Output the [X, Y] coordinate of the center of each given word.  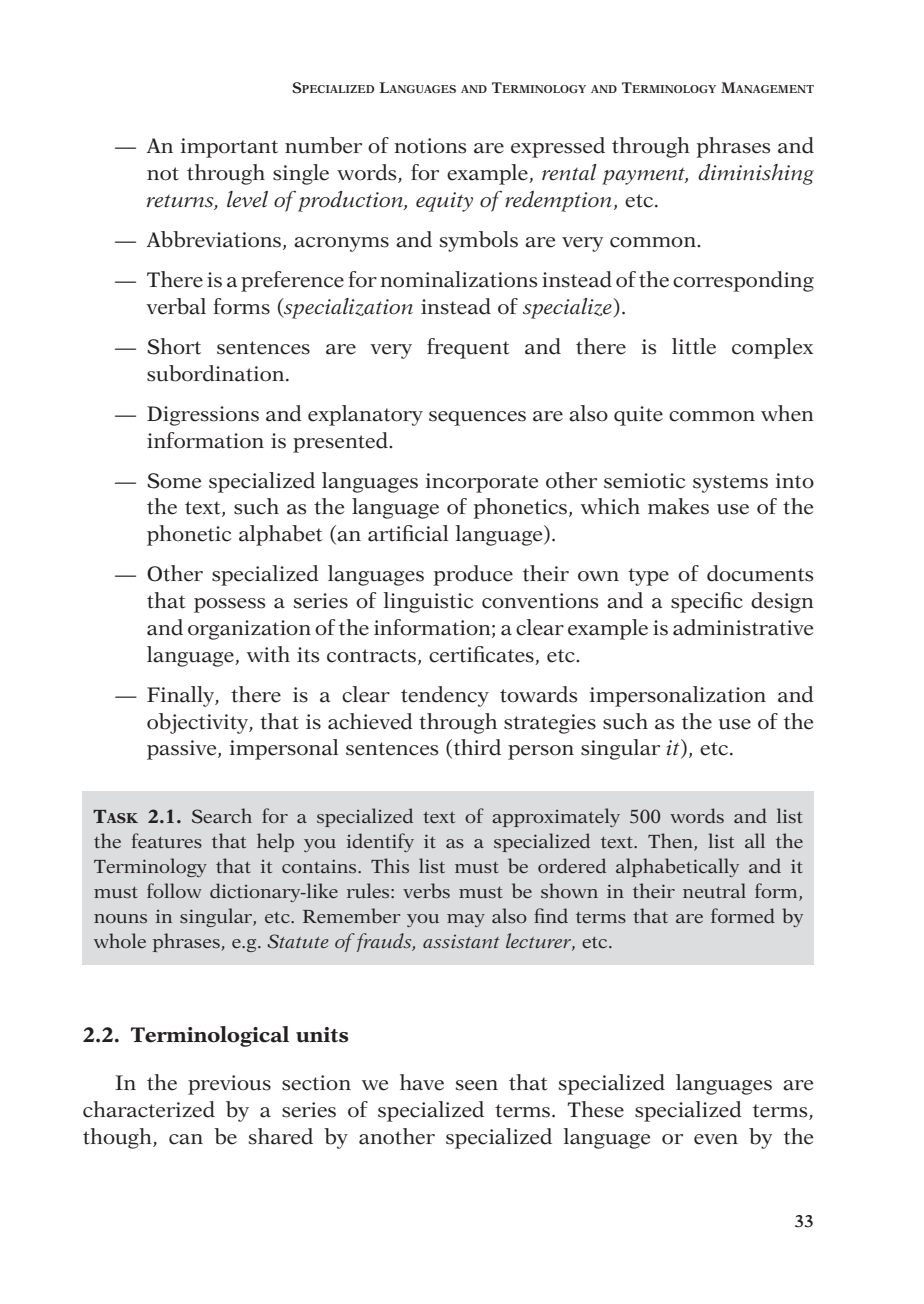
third [476, 748]
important [229, 148]
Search [222, 816]
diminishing [756, 174]
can [186, 1139]
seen [476, 1085]
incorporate [482, 483]
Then [671, 842]
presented [341, 442]
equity [444, 202]
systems [730, 484]
